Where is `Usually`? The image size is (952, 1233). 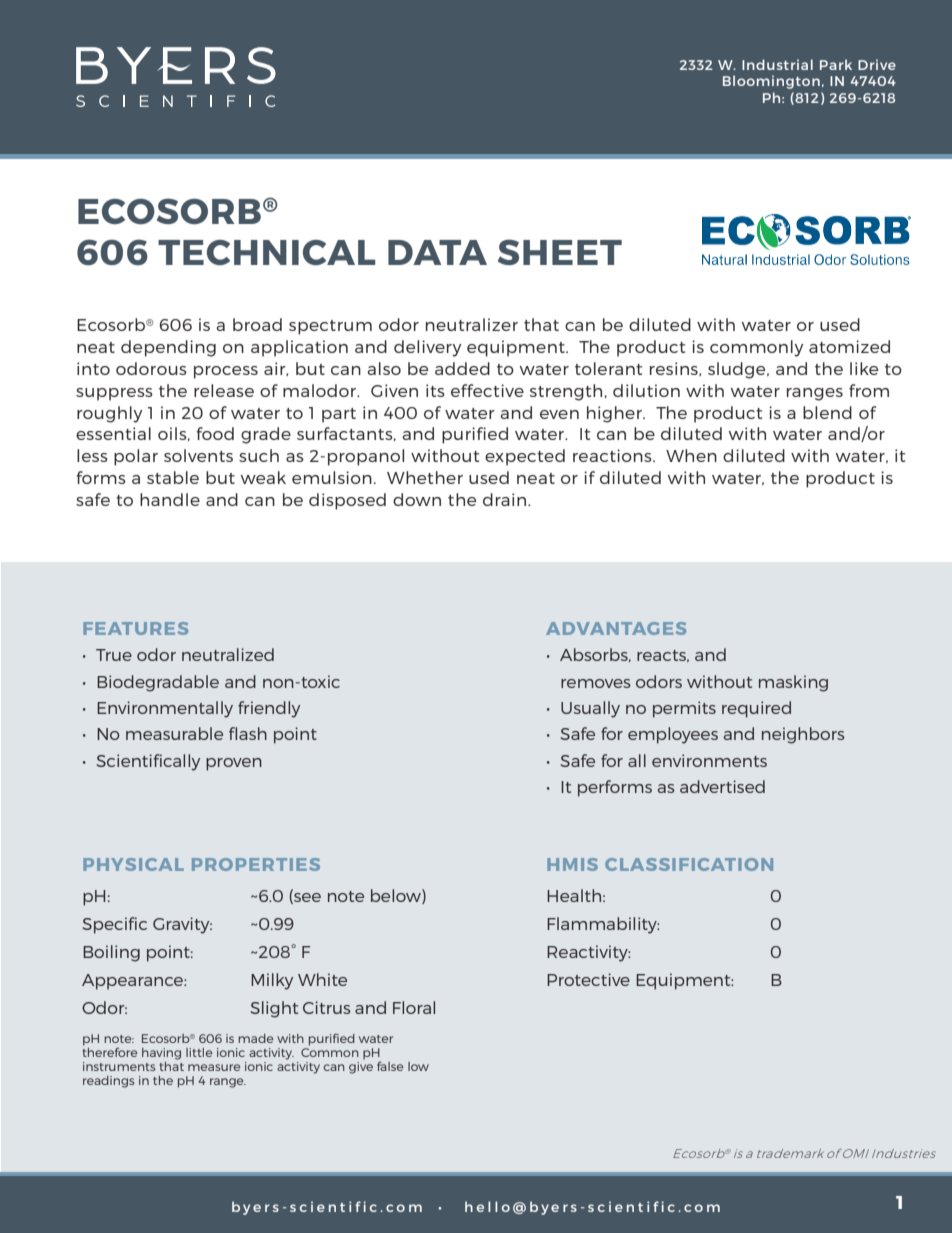
Usually is located at coordinates (590, 709).
